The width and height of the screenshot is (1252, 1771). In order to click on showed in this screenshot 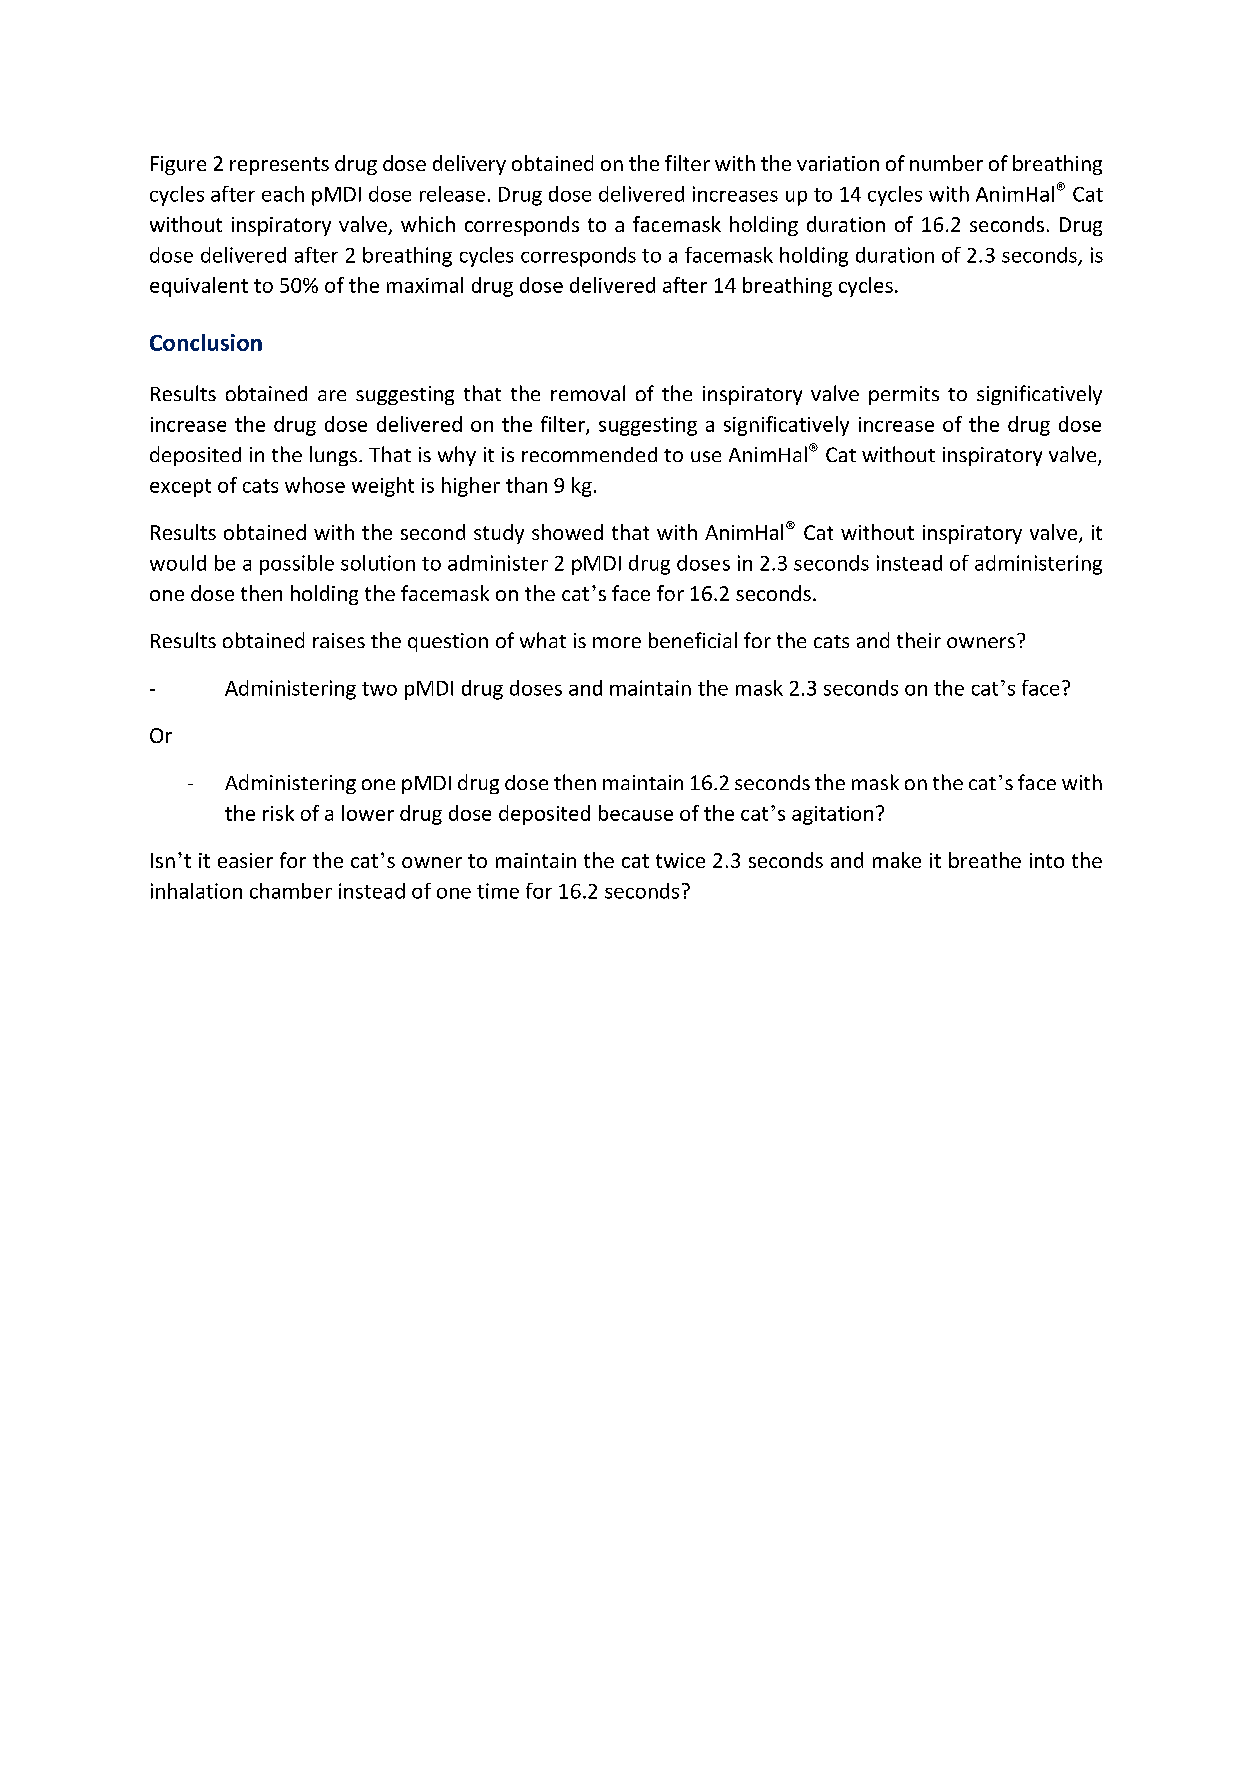, I will do `click(567, 532)`.
